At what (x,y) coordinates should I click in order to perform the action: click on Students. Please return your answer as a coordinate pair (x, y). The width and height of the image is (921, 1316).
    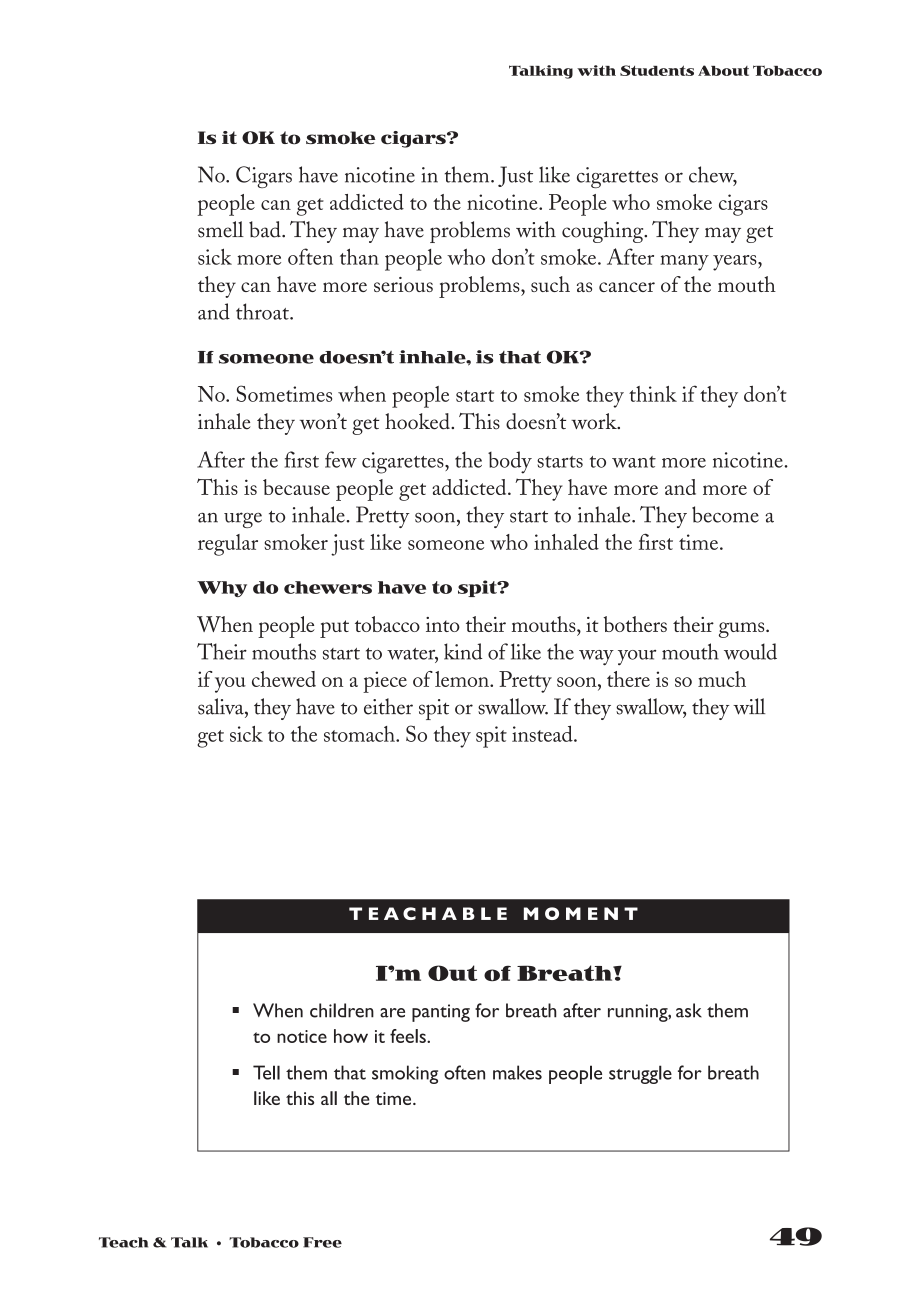
    Looking at the image, I should click on (657, 70).
